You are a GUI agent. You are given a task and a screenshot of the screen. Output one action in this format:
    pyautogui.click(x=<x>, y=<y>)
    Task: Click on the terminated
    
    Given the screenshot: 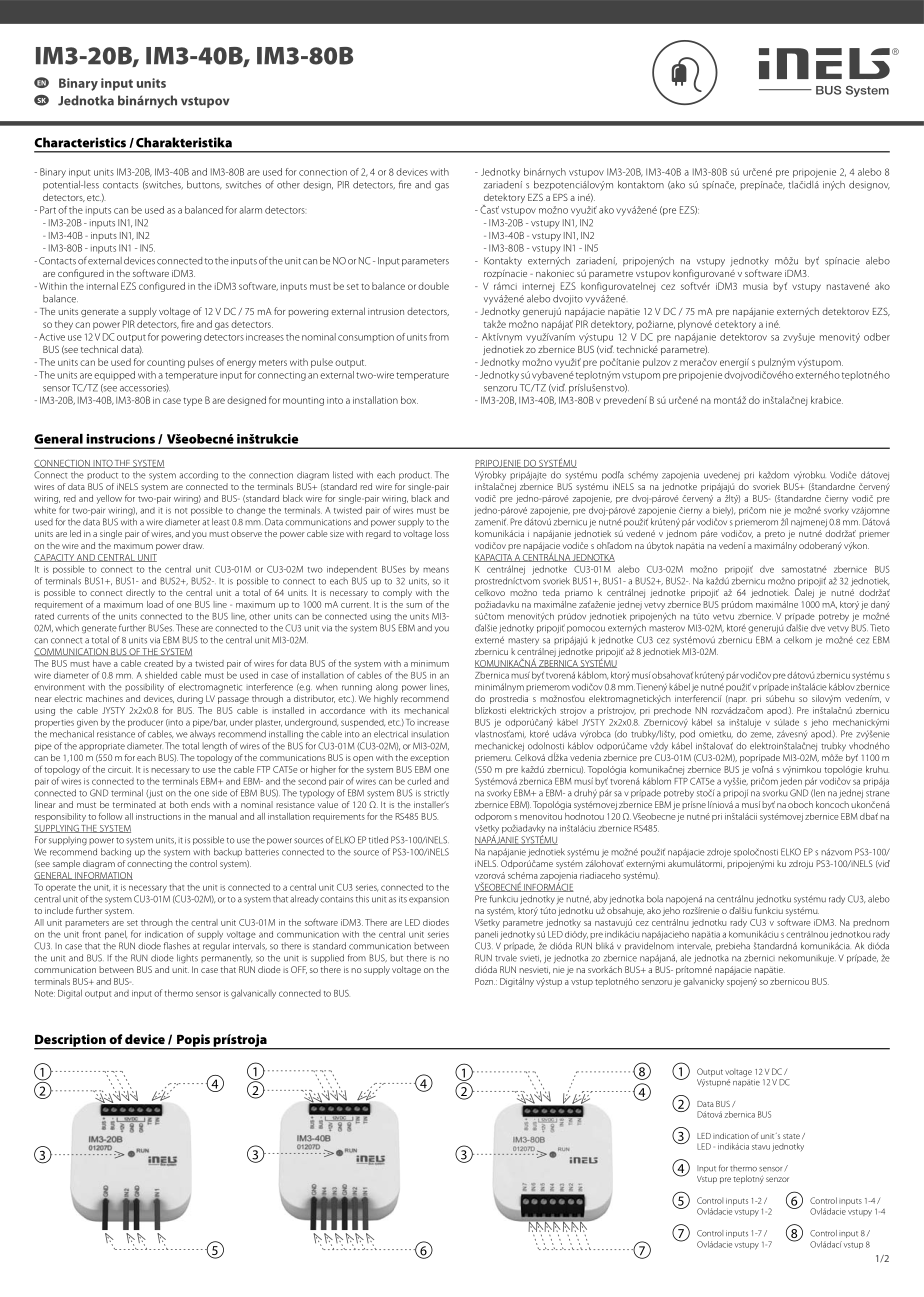 What is the action you would take?
    pyautogui.click(x=134, y=804)
